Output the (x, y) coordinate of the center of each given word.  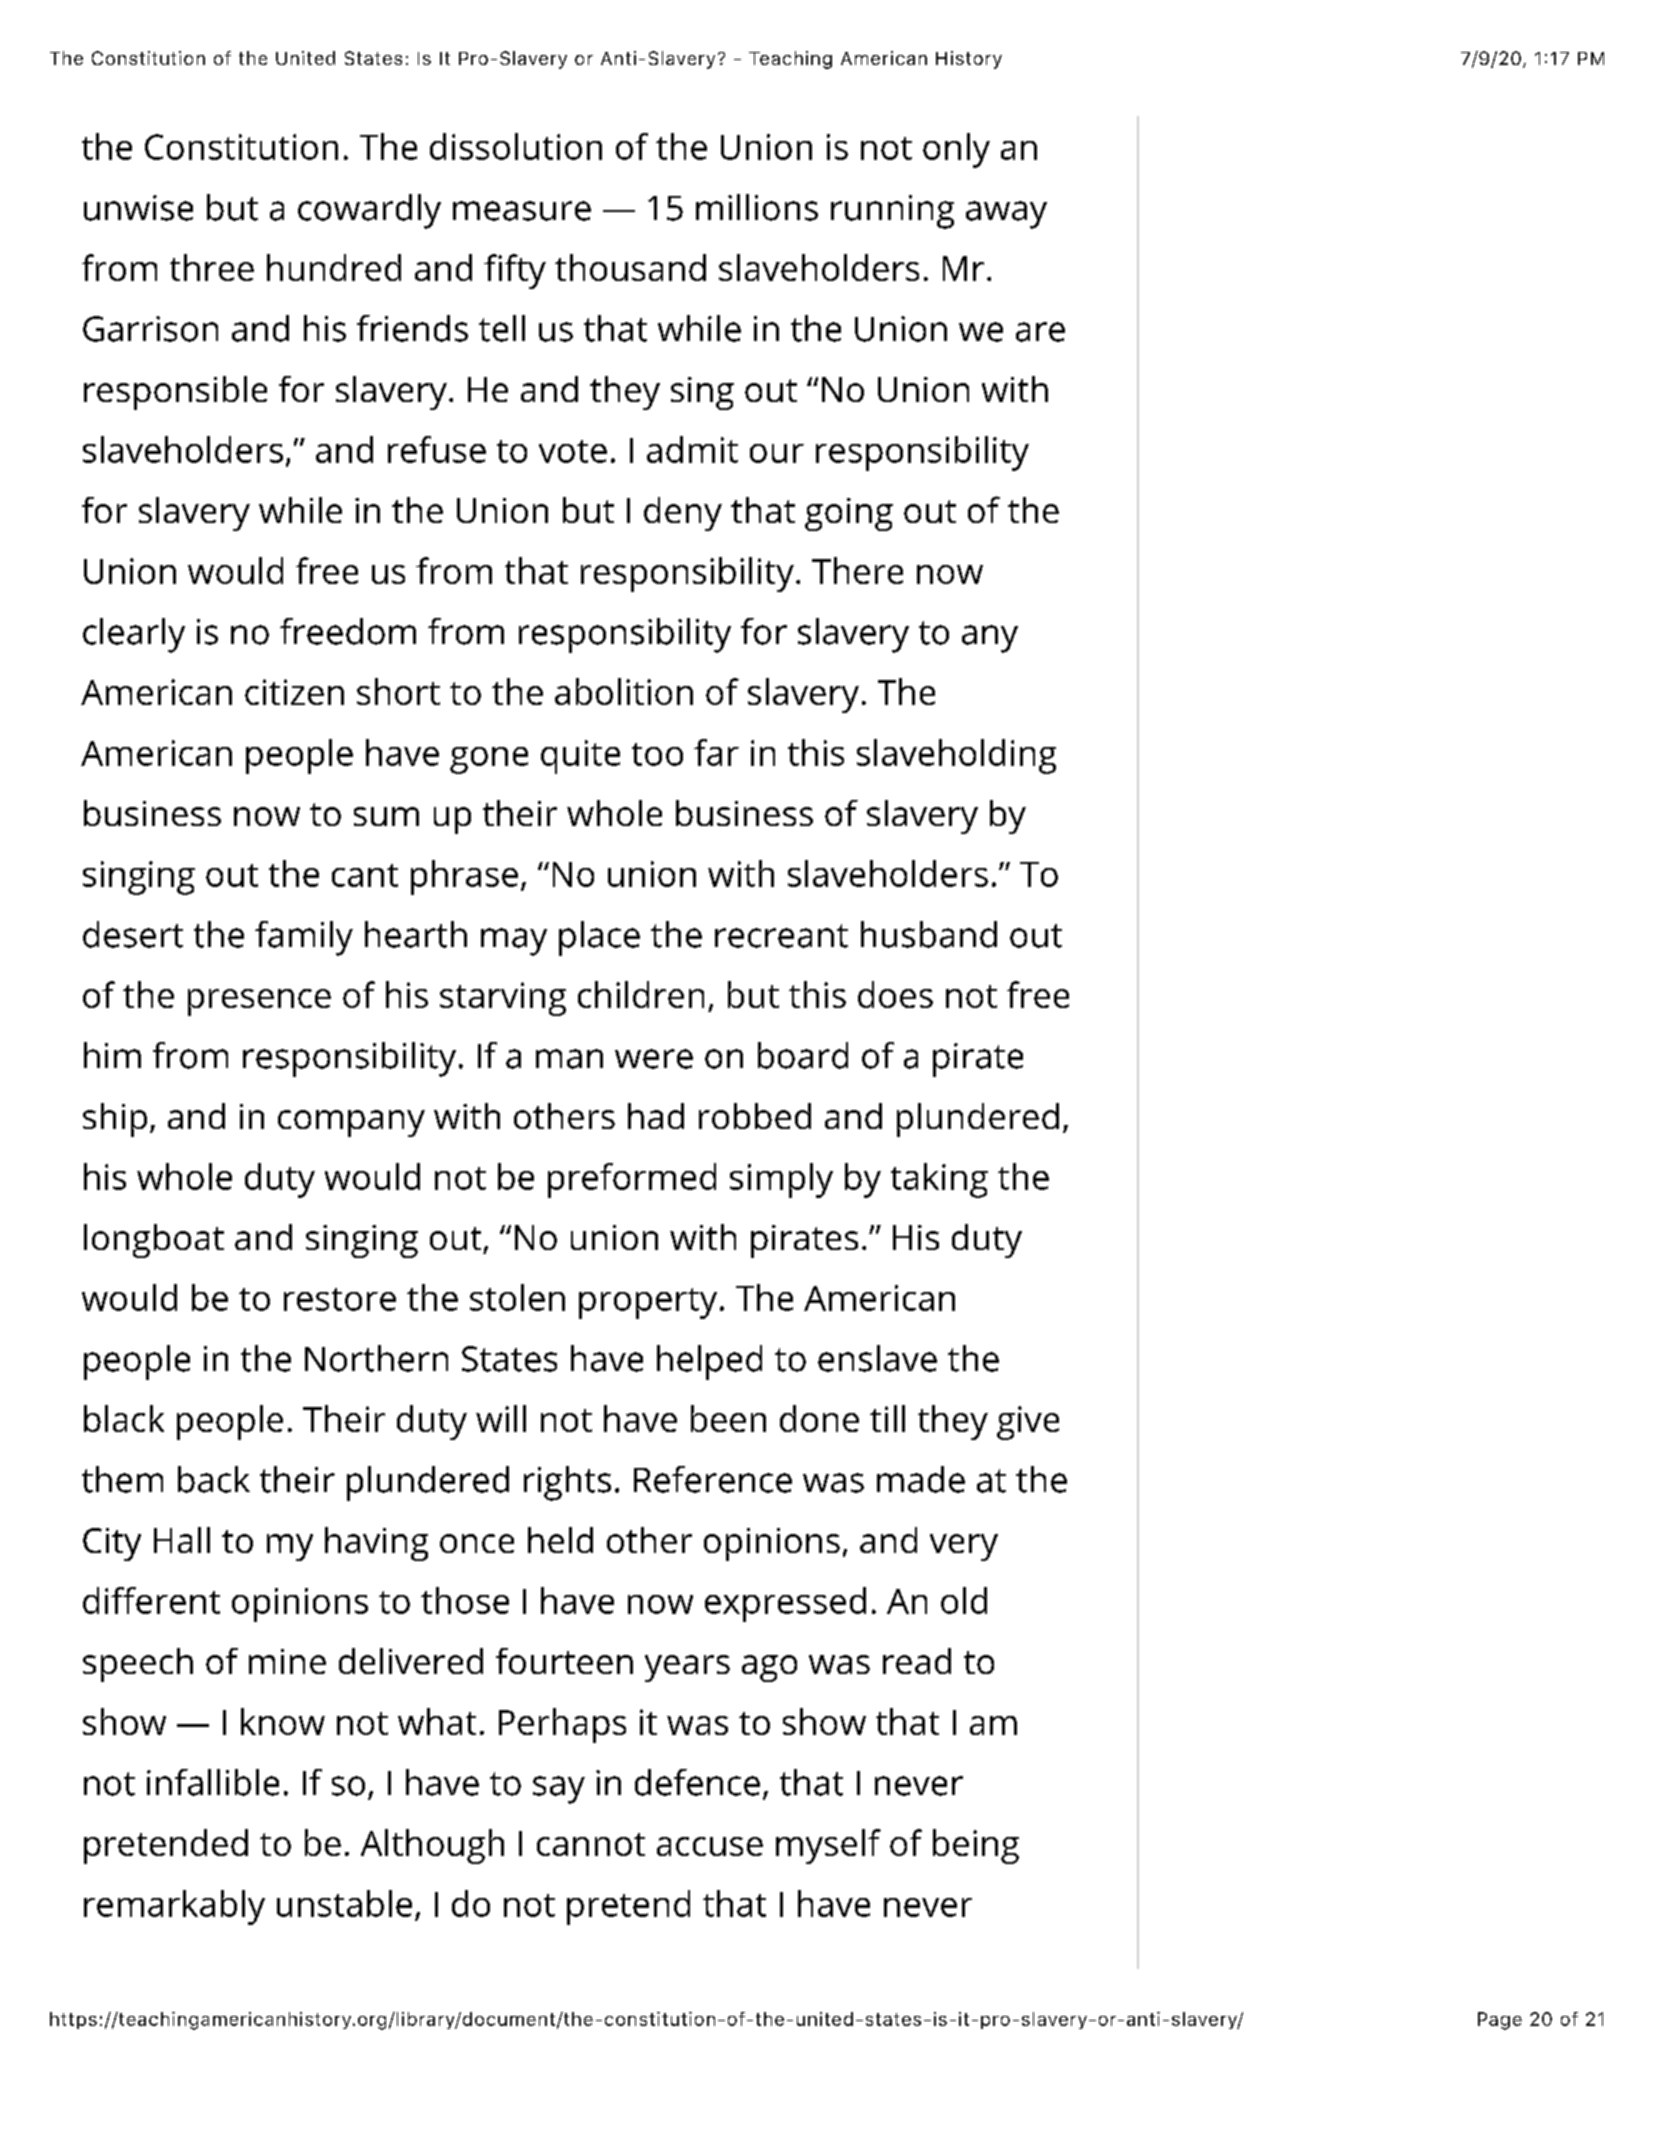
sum (386, 816)
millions (757, 207)
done (819, 1418)
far (716, 752)
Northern (376, 1358)
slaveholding (956, 756)
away (1006, 215)
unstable (344, 1903)
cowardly (369, 211)
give (1028, 1423)
